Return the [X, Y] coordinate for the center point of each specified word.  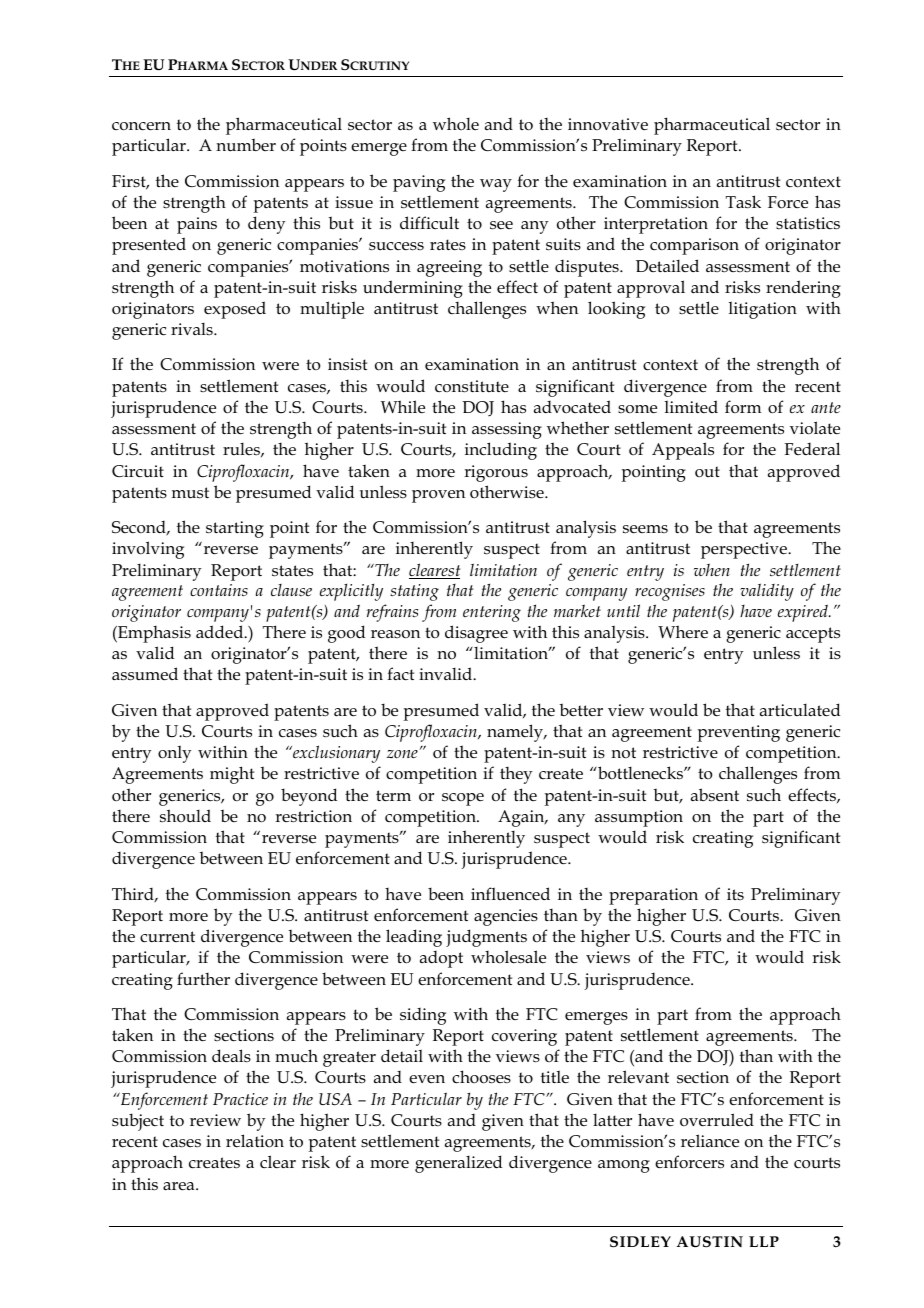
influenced [510, 894]
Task [743, 202]
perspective [745, 550]
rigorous [496, 473]
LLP [764, 1241]
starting [235, 529]
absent [715, 795]
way [496, 185]
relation [255, 1141]
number [246, 145]
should [185, 815]
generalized [458, 1164]
